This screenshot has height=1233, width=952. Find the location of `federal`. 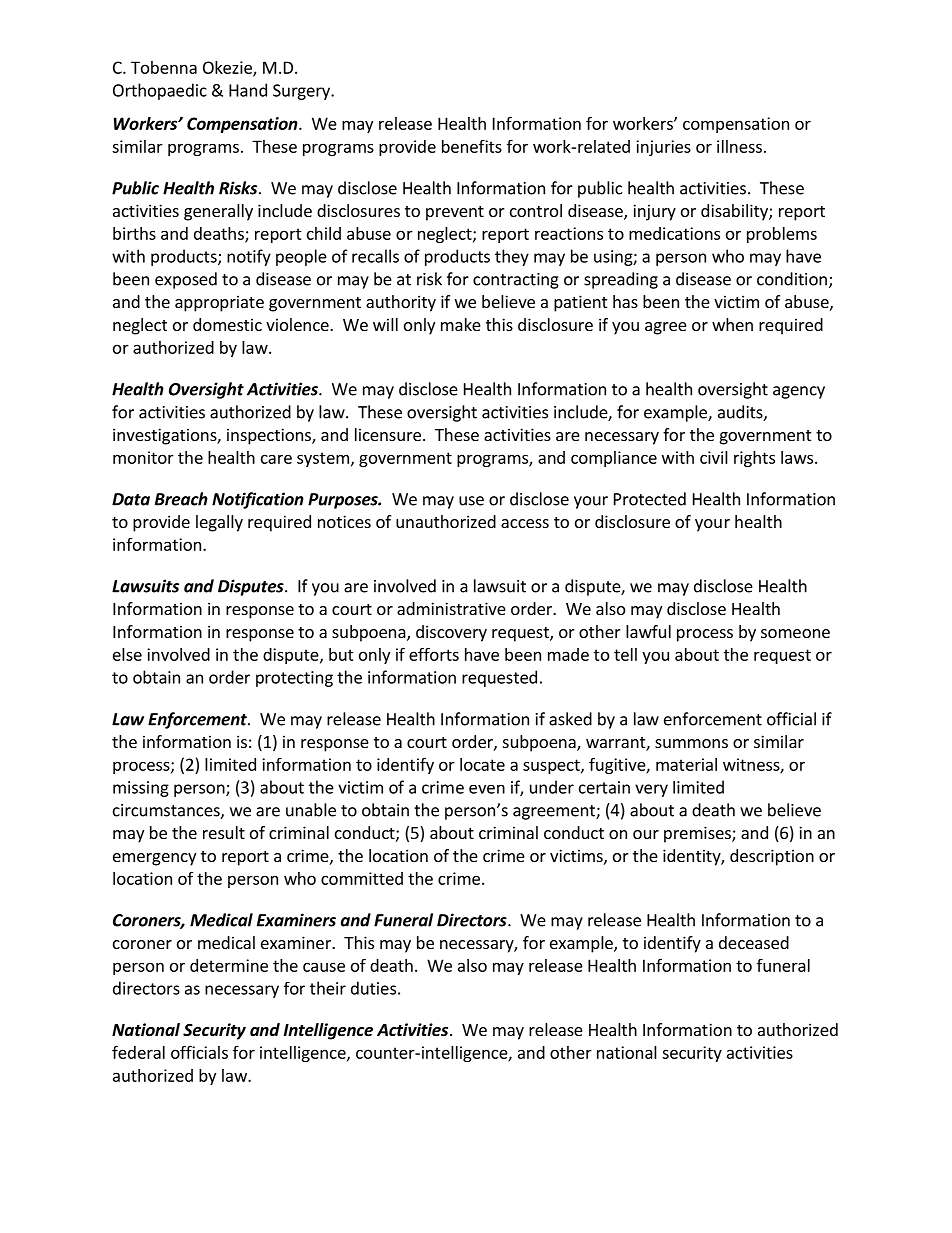

federal is located at coordinates (138, 1052).
